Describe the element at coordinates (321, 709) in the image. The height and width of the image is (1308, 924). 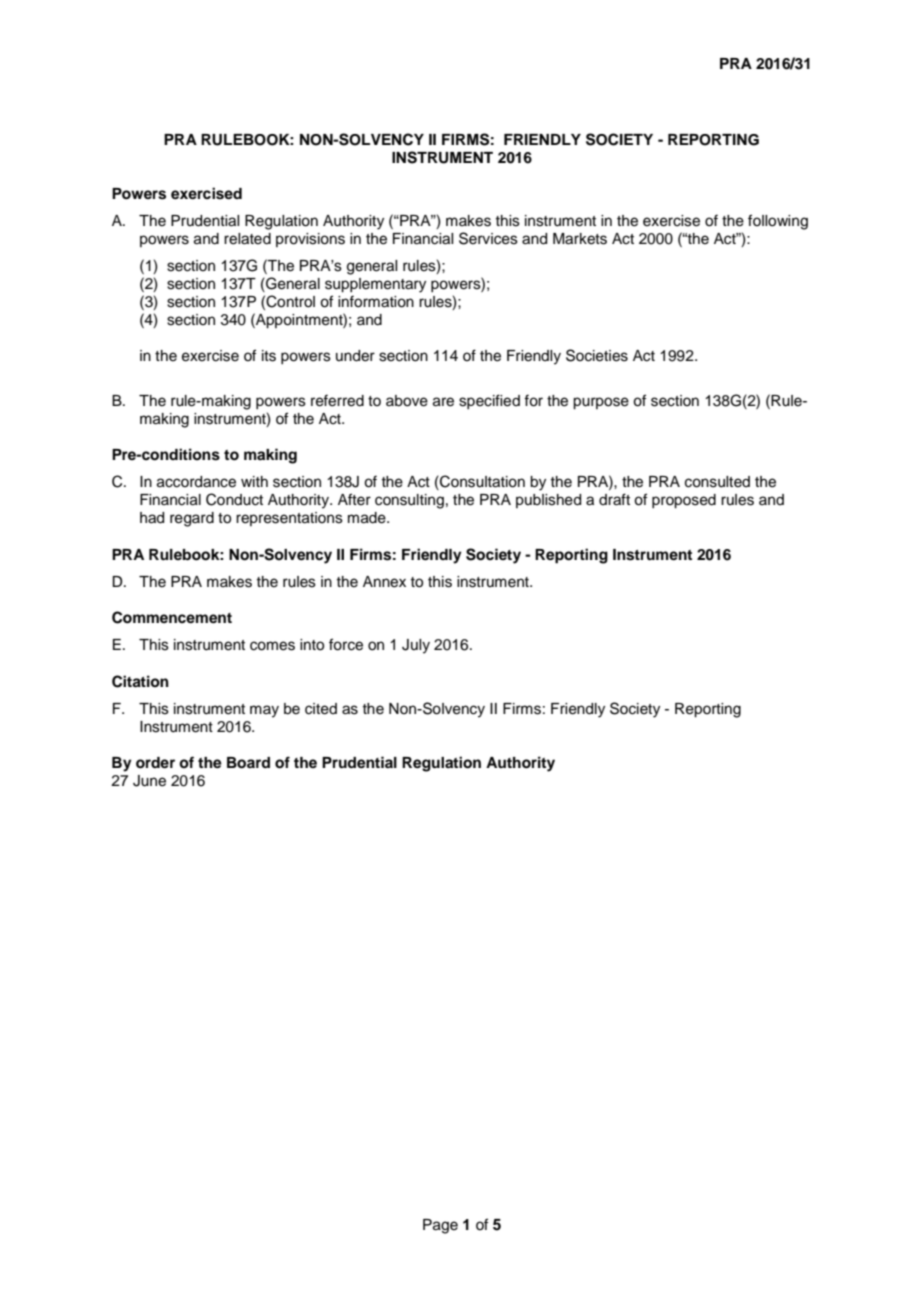
I see `cited` at that location.
